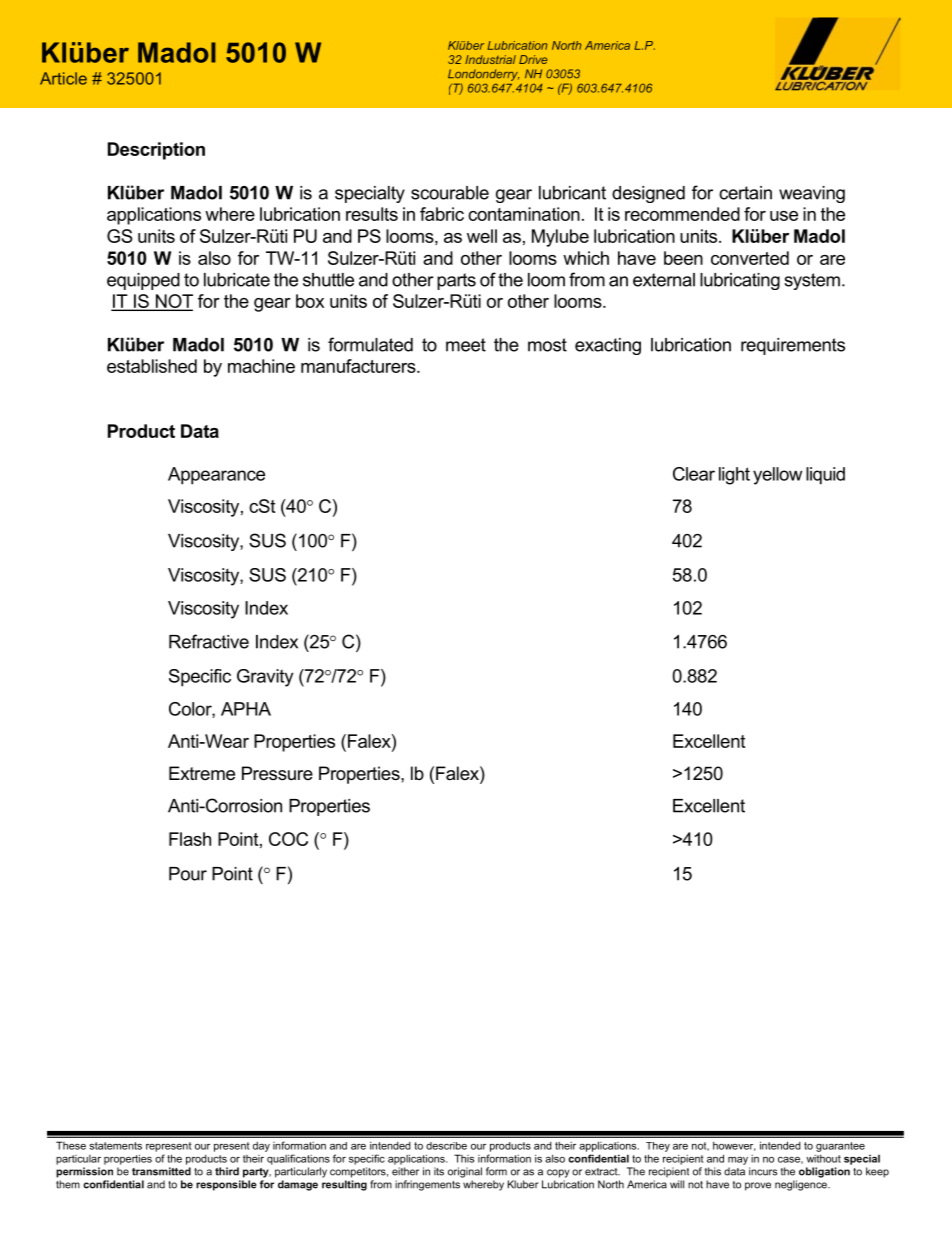 The width and height of the screenshot is (952, 1233). I want to click on Refractive, so click(209, 641).
